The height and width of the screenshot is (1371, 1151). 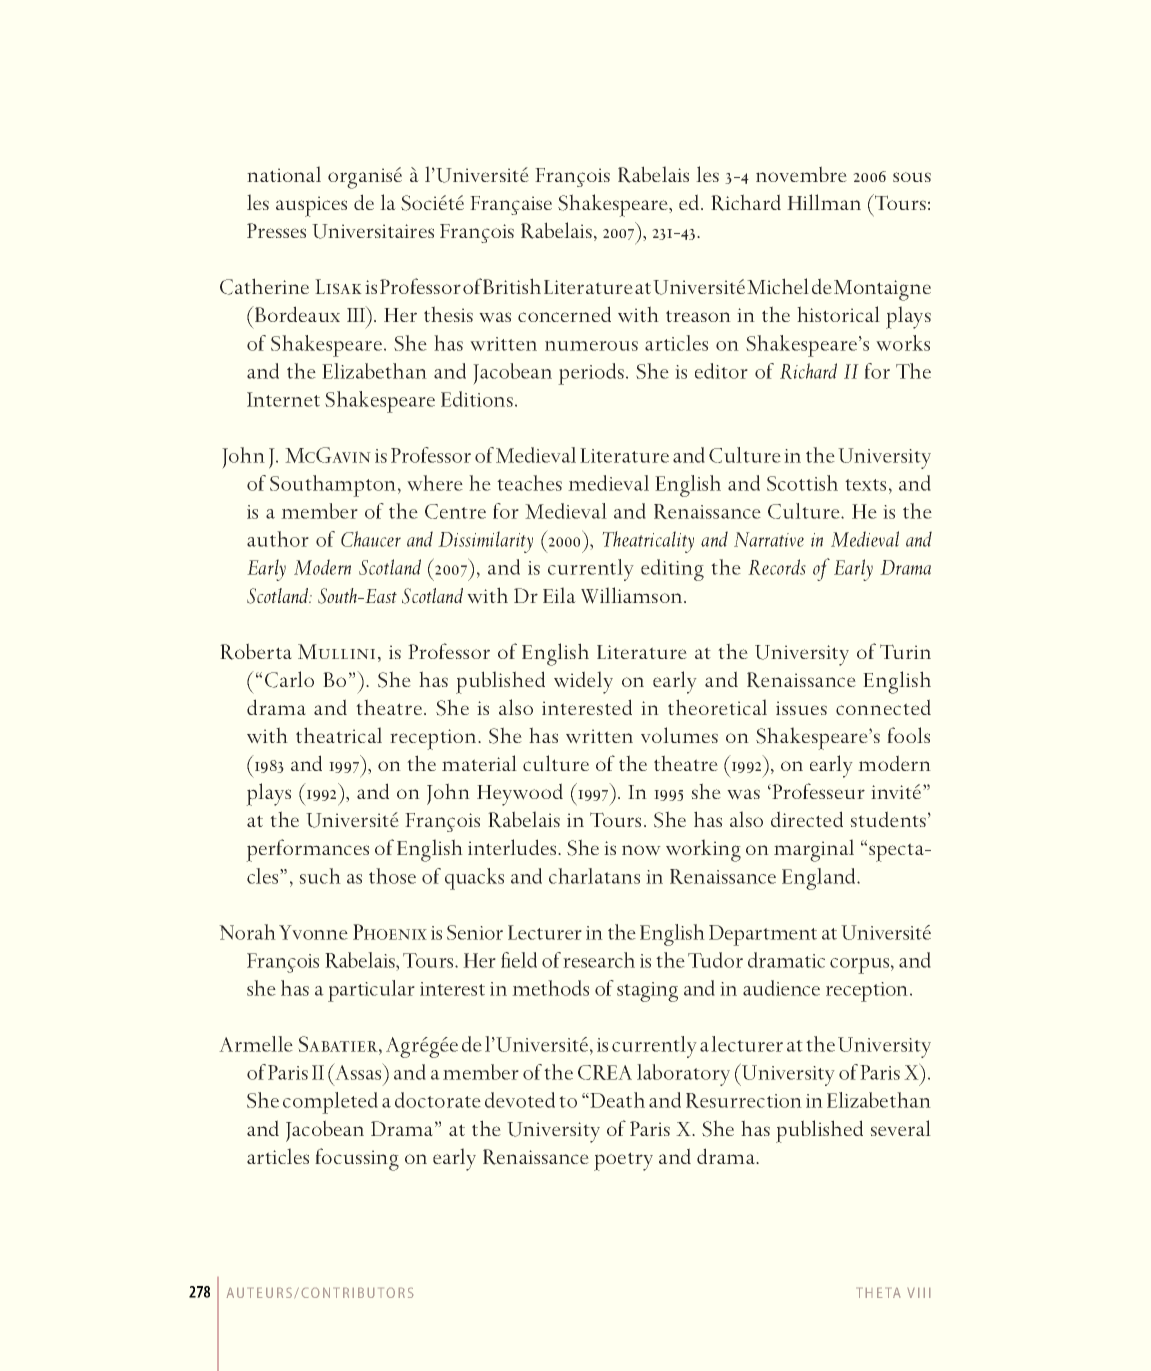 I want to click on Scottish, so click(x=802, y=483).
